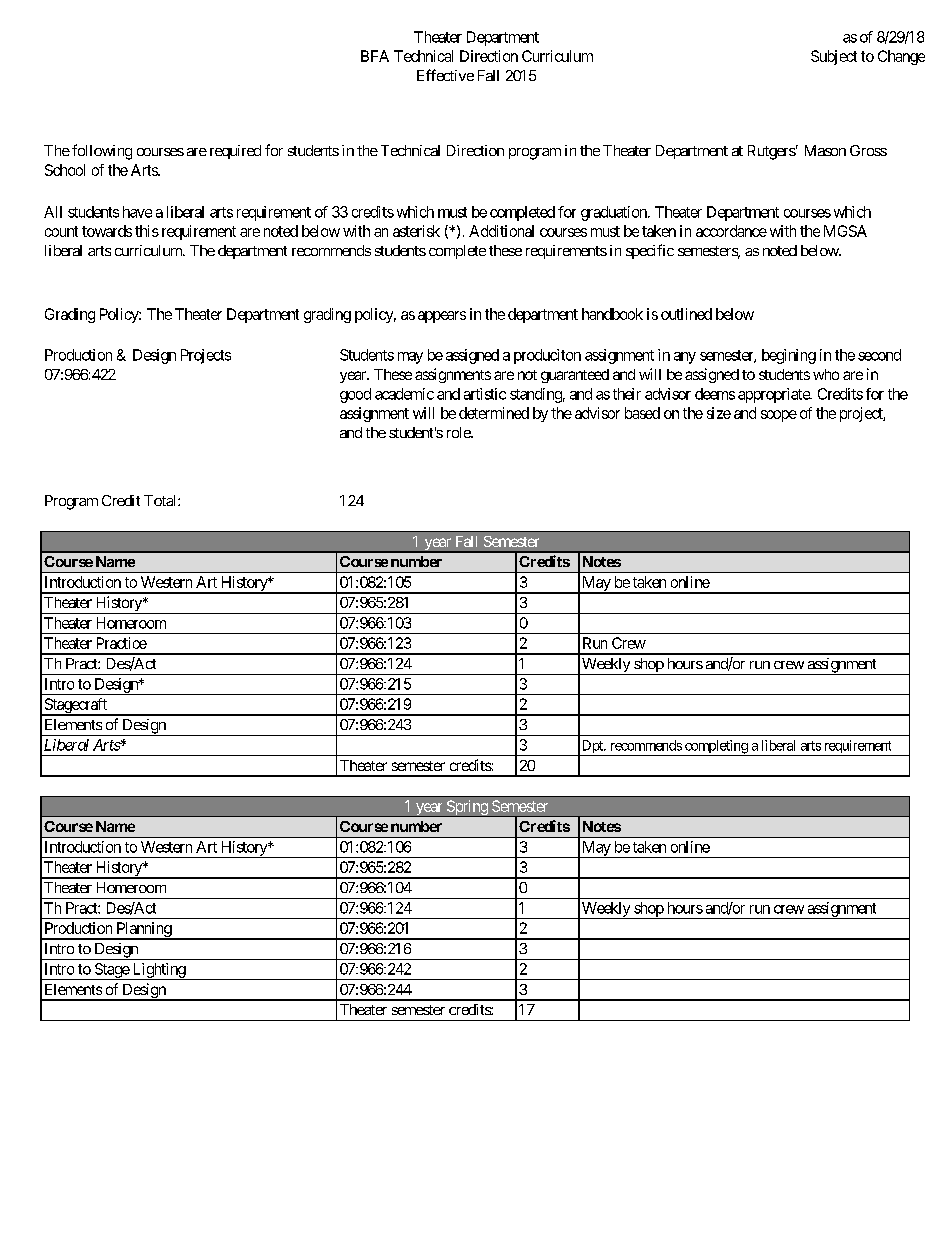 This document has width=952, height=1233. I want to click on Subject, so click(834, 57).
